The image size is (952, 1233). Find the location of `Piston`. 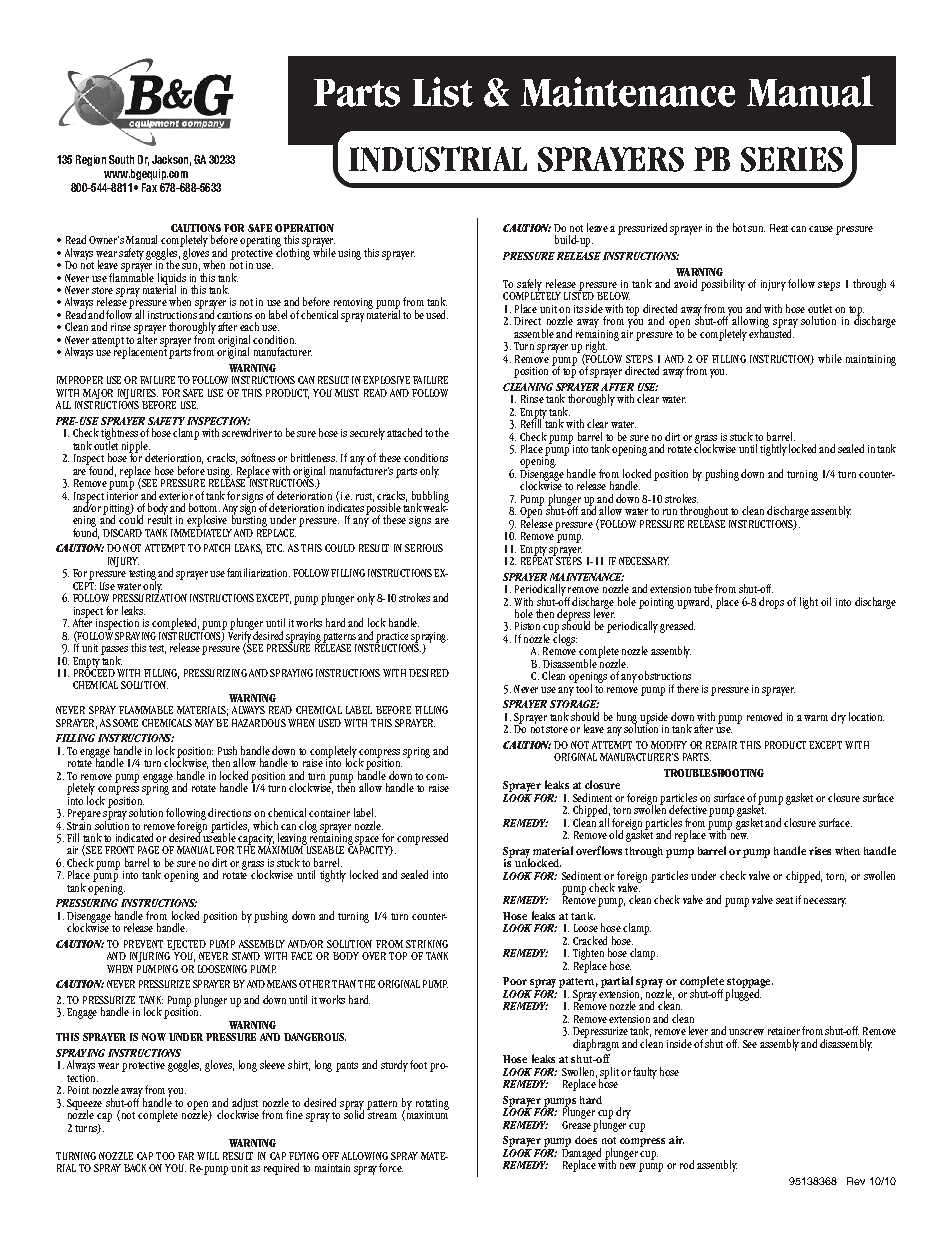

Piston is located at coordinates (527, 626).
